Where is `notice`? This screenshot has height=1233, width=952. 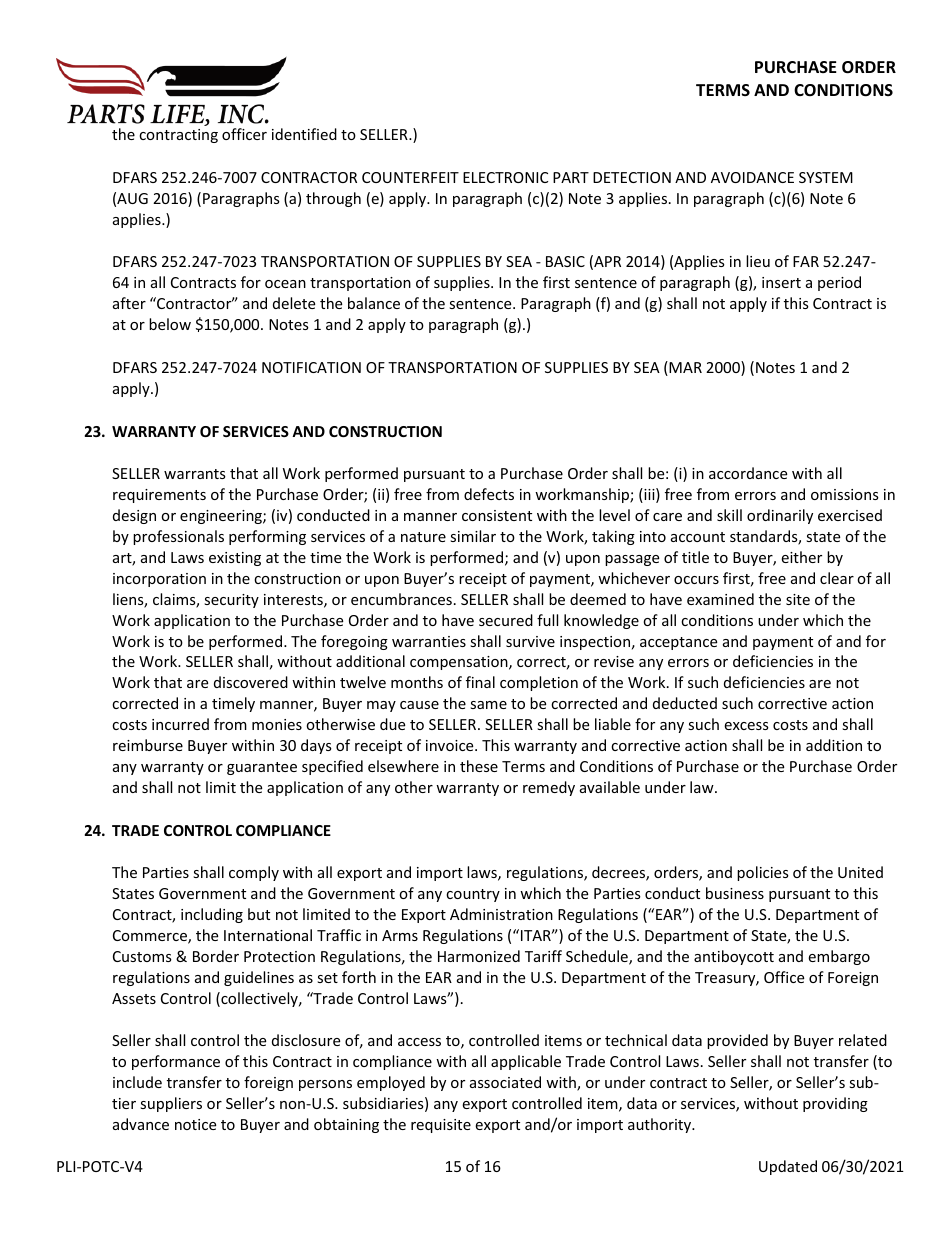 notice is located at coordinates (195, 1124).
